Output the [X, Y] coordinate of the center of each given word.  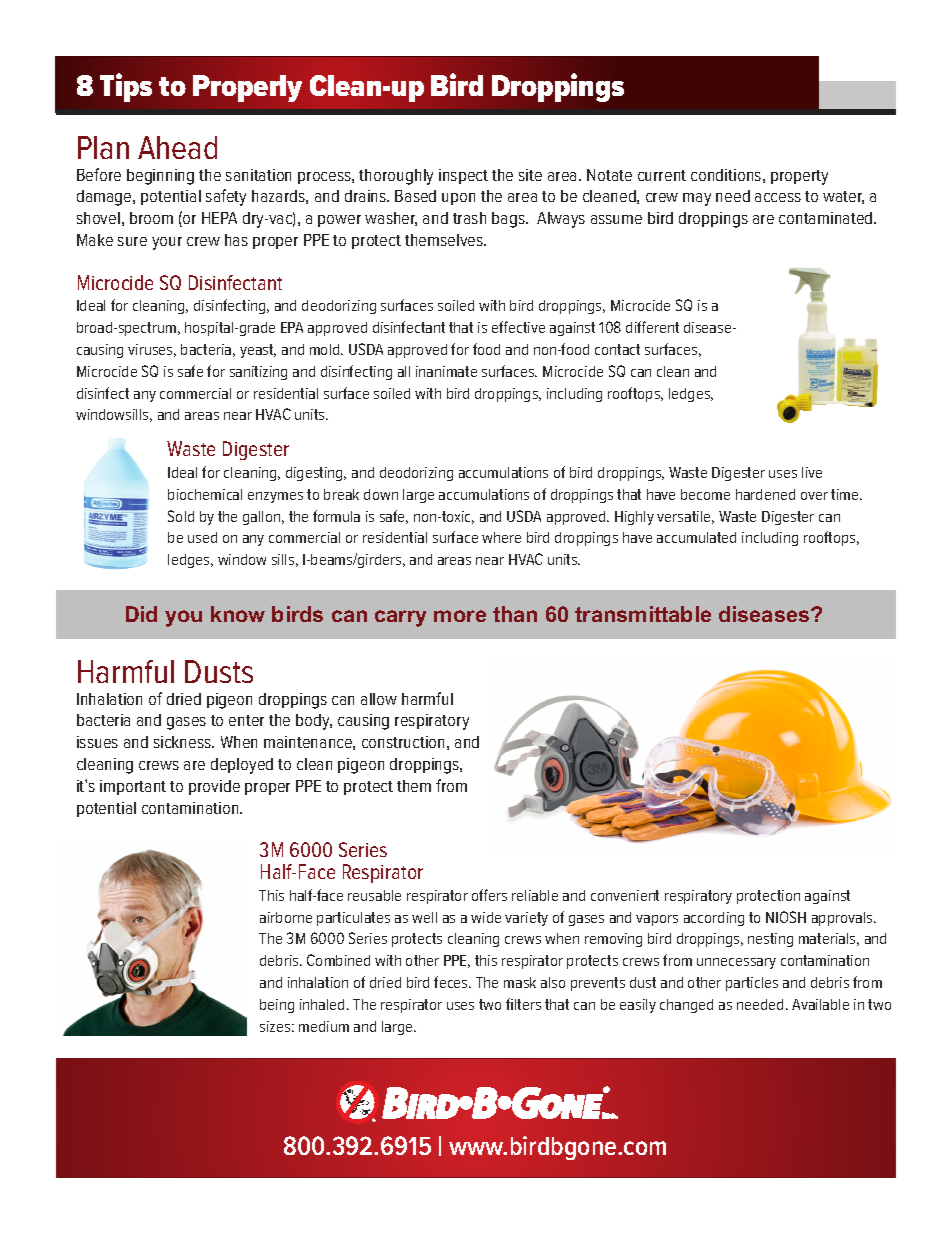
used [202, 537]
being [277, 1006]
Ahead [177, 147]
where [501, 537]
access [778, 197]
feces [452, 982]
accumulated [696, 537]
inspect [463, 176]
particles [752, 984]
